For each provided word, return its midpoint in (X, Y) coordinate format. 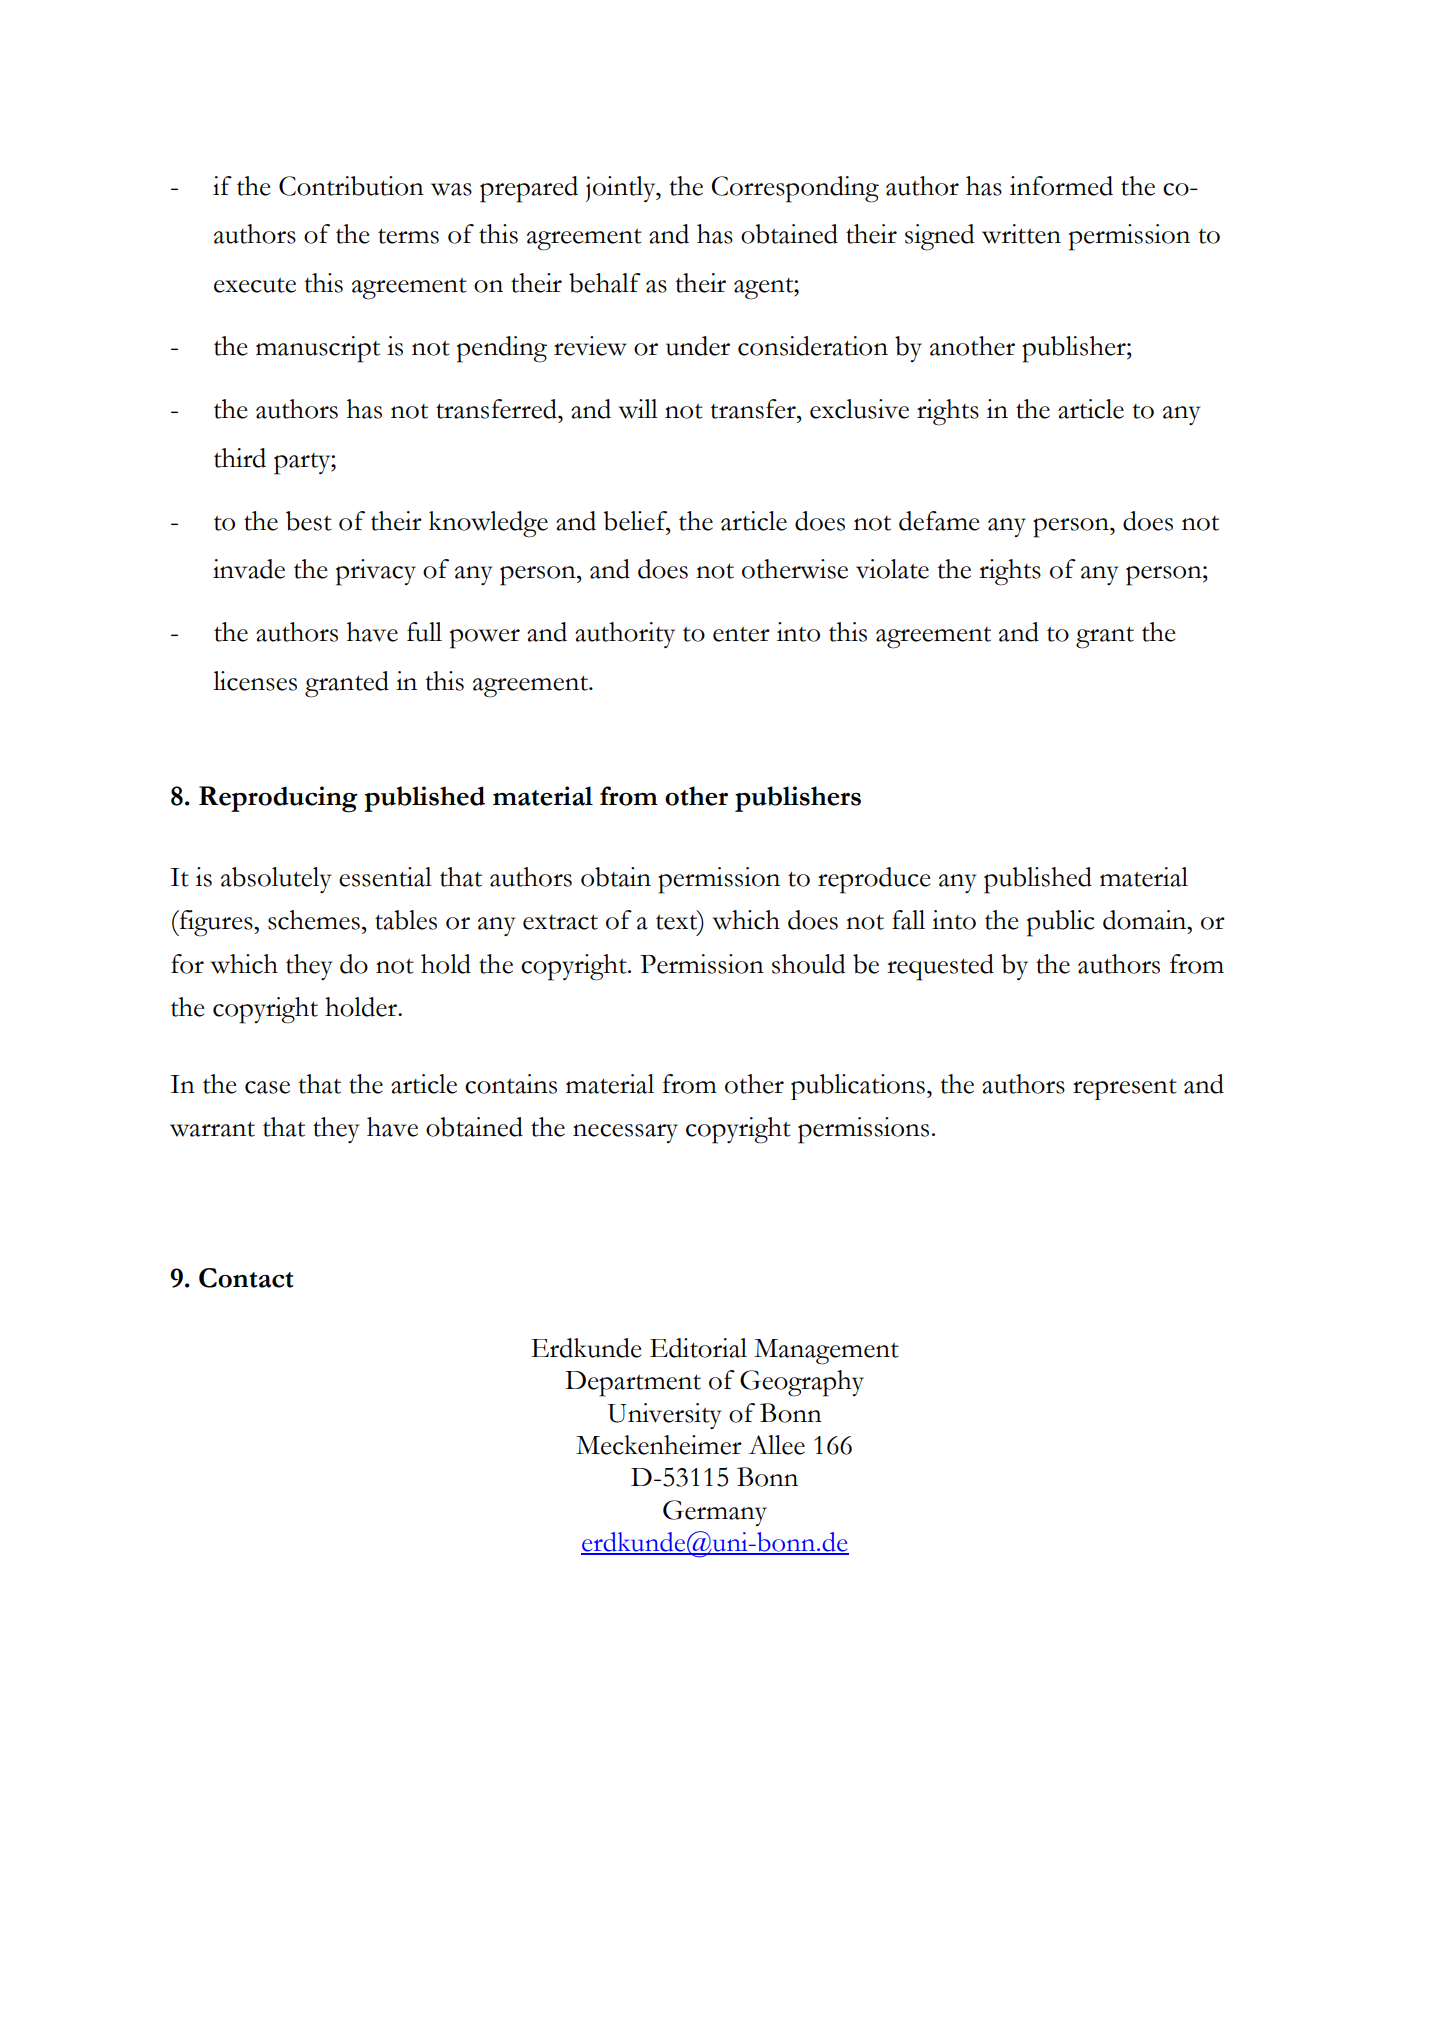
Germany (715, 1513)
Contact (246, 1278)
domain (1146, 920)
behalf (605, 283)
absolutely (276, 880)
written (1021, 234)
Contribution (351, 186)
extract (560, 922)
